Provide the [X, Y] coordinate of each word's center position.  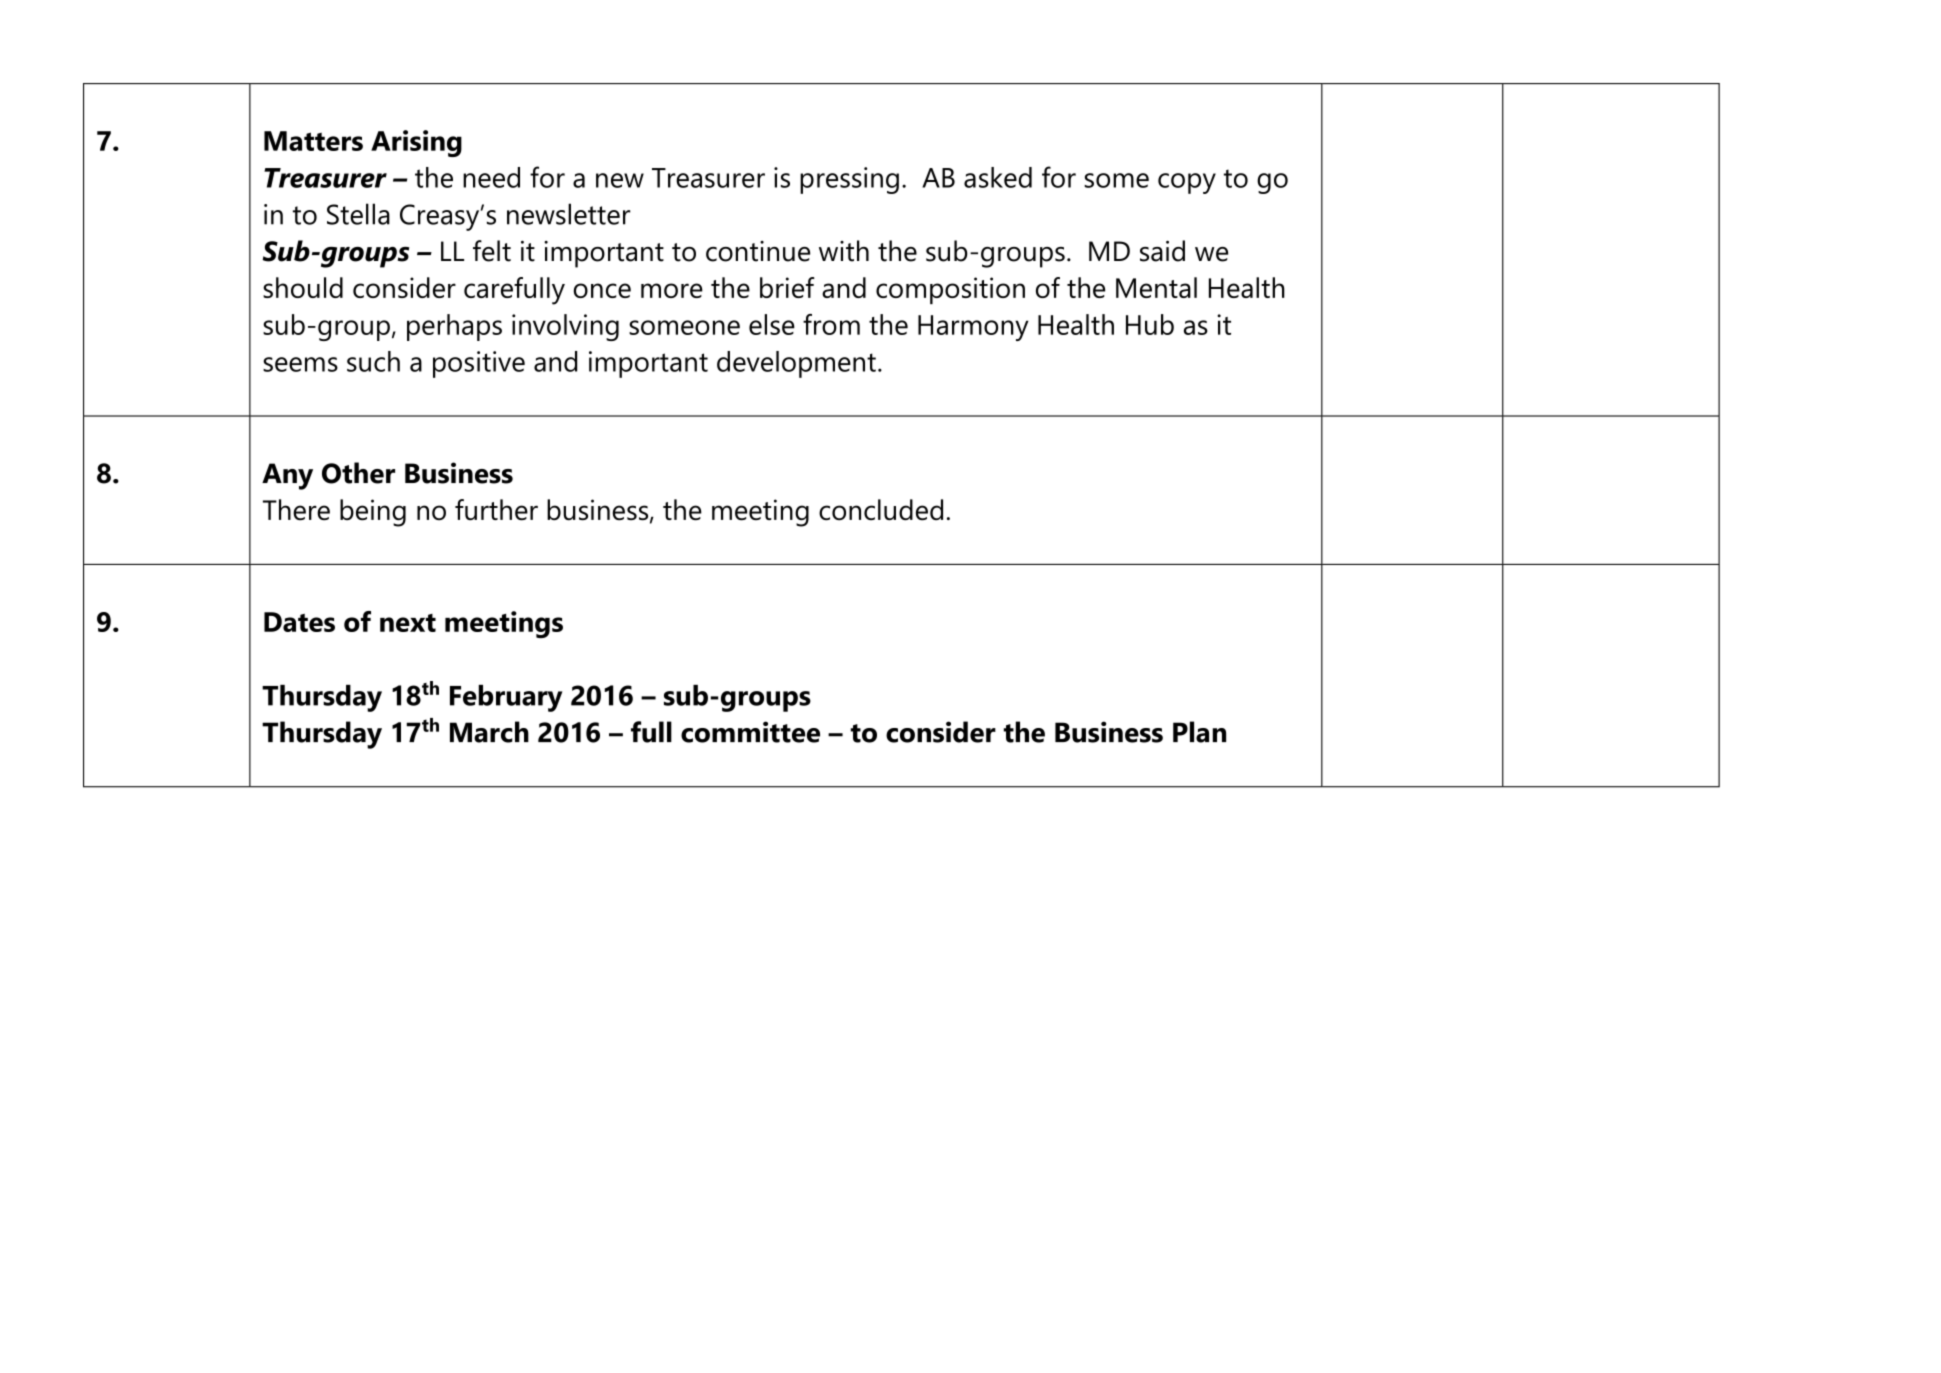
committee [750, 732]
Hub [1150, 324]
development [796, 364]
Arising [416, 143]
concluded [881, 509]
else [772, 324]
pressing [849, 180]
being [373, 513]
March [489, 732]
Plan [1199, 732]
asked [998, 177]
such [373, 361]
